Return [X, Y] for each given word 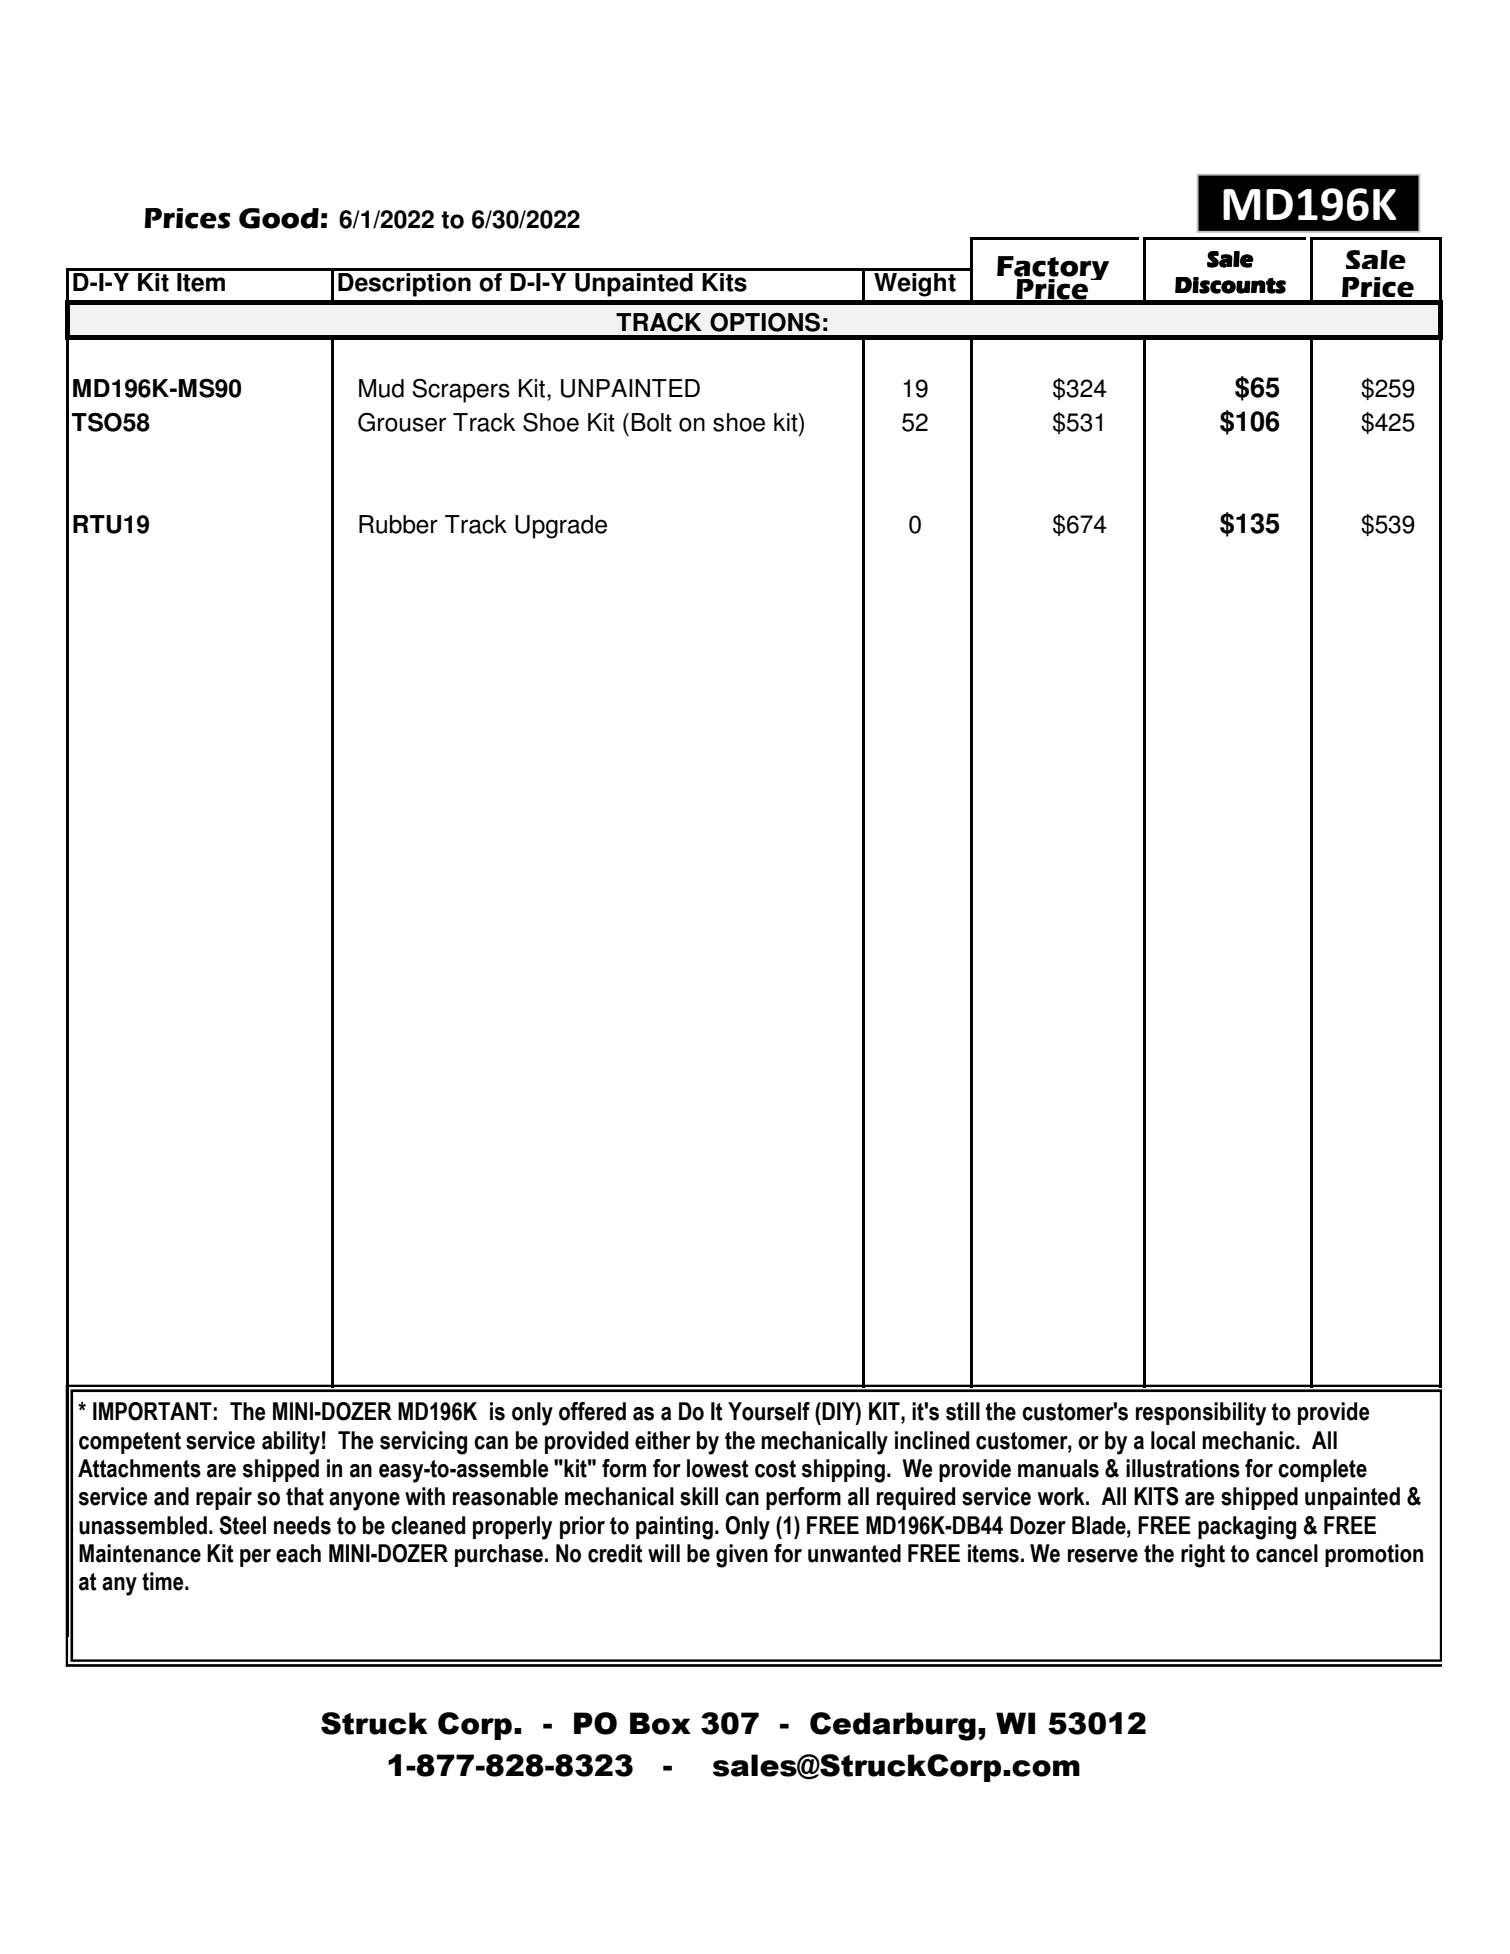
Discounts [1230, 285]
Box [660, 1723]
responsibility [1201, 1414]
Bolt [652, 422]
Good [279, 218]
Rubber [398, 524]
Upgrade [561, 527]
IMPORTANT [152, 1411]
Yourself [769, 1411]
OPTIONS [765, 322]
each [298, 1553]
